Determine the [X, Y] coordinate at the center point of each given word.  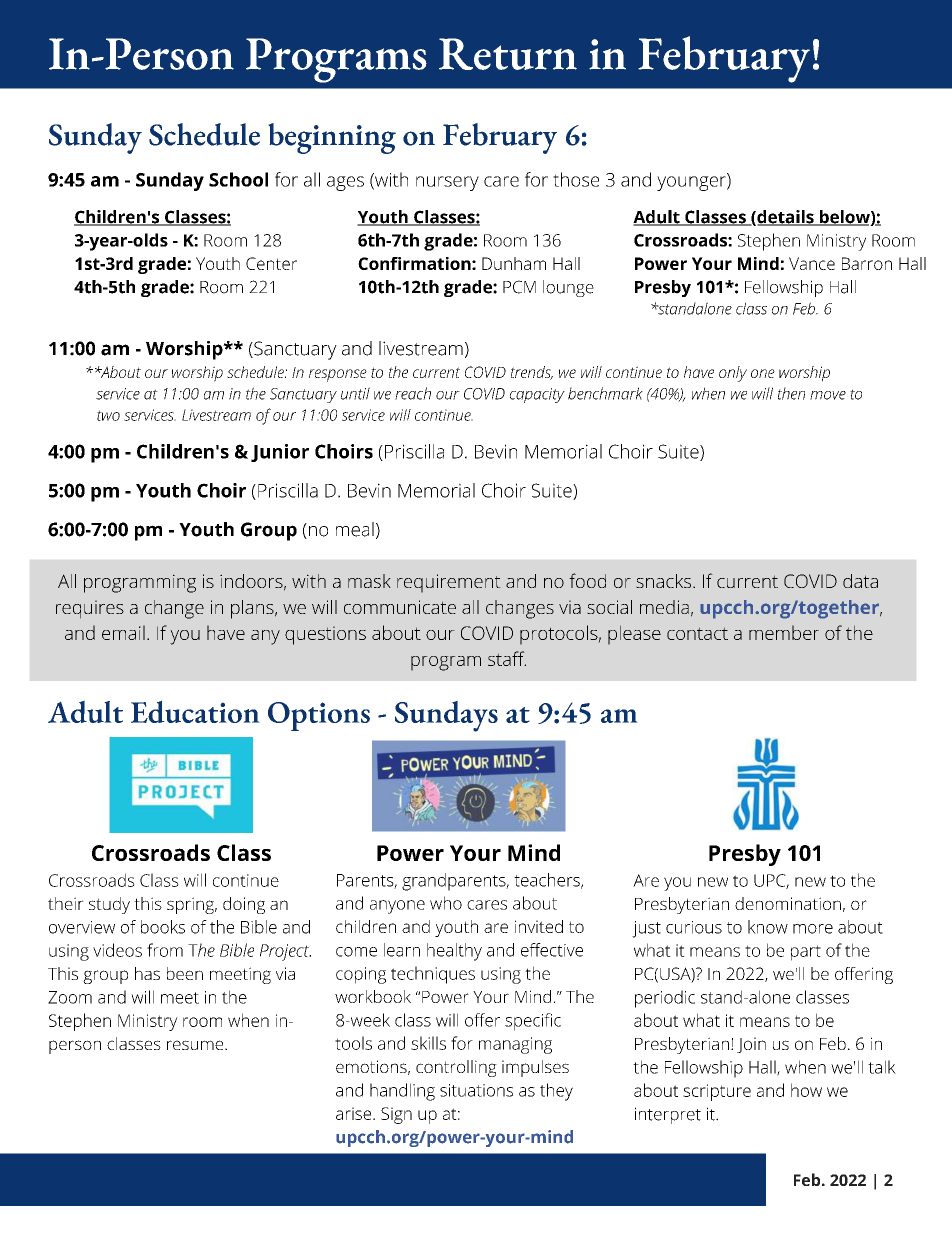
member [784, 632]
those [576, 179]
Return [508, 54]
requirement [449, 583]
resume [196, 1045]
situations [476, 1090]
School [238, 179]
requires [90, 609]
